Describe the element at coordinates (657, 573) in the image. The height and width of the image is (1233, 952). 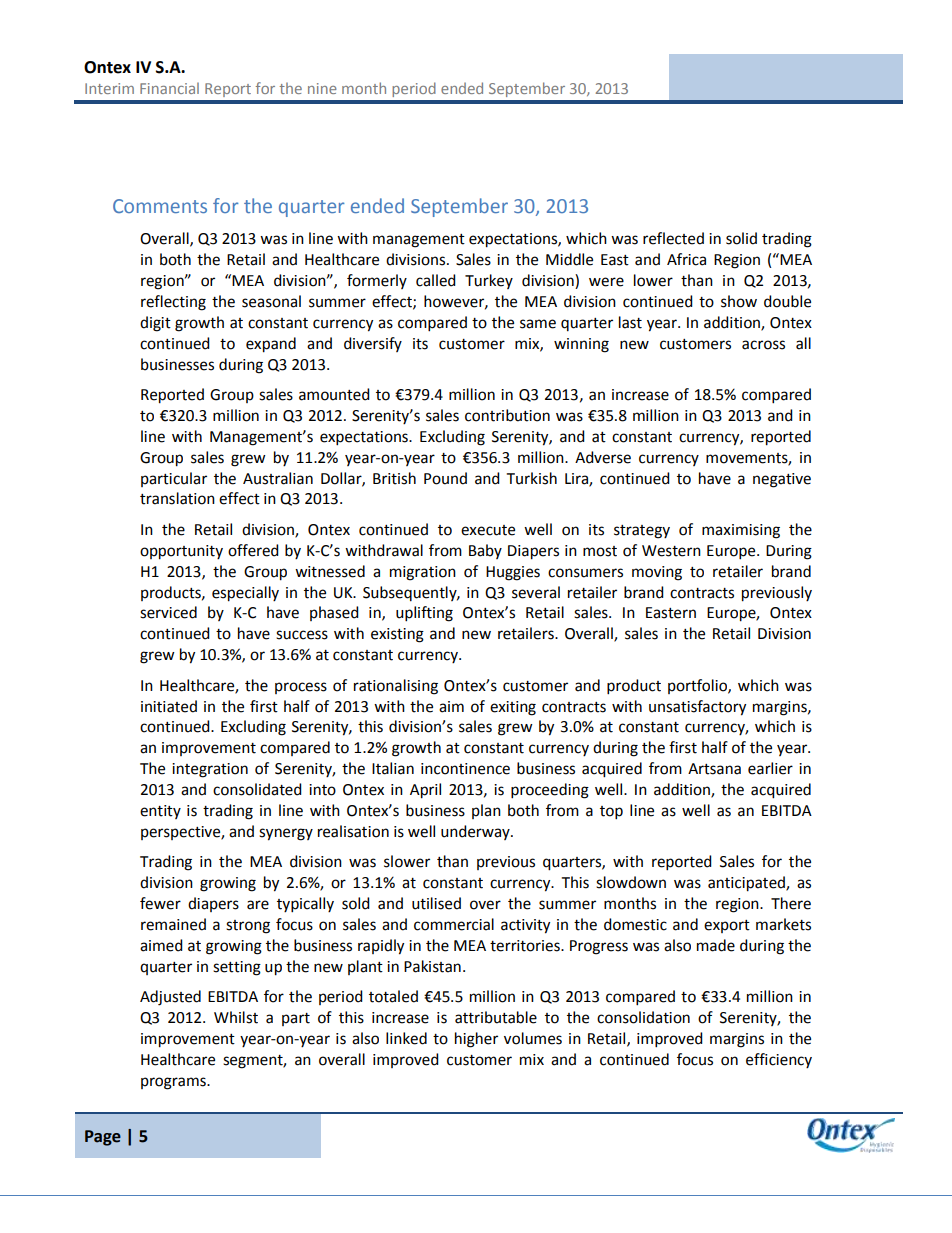
I see `moving` at that location.
